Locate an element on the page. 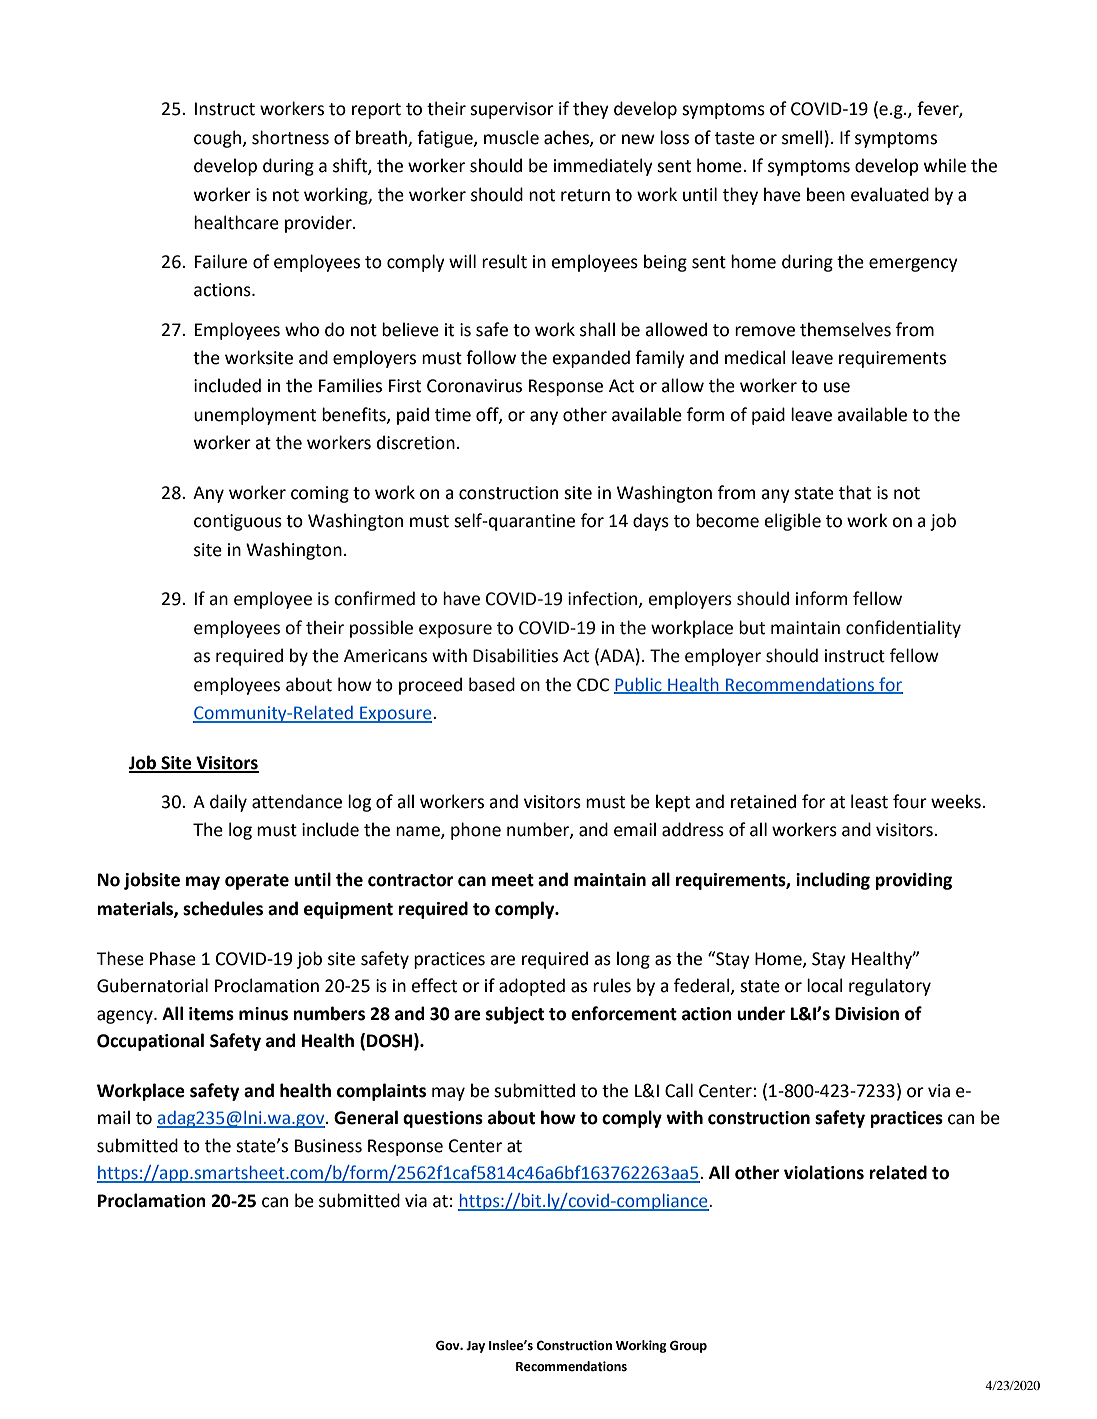 The height and width of the document is (1419, 1097). least is located at coordinates (869, 801).
